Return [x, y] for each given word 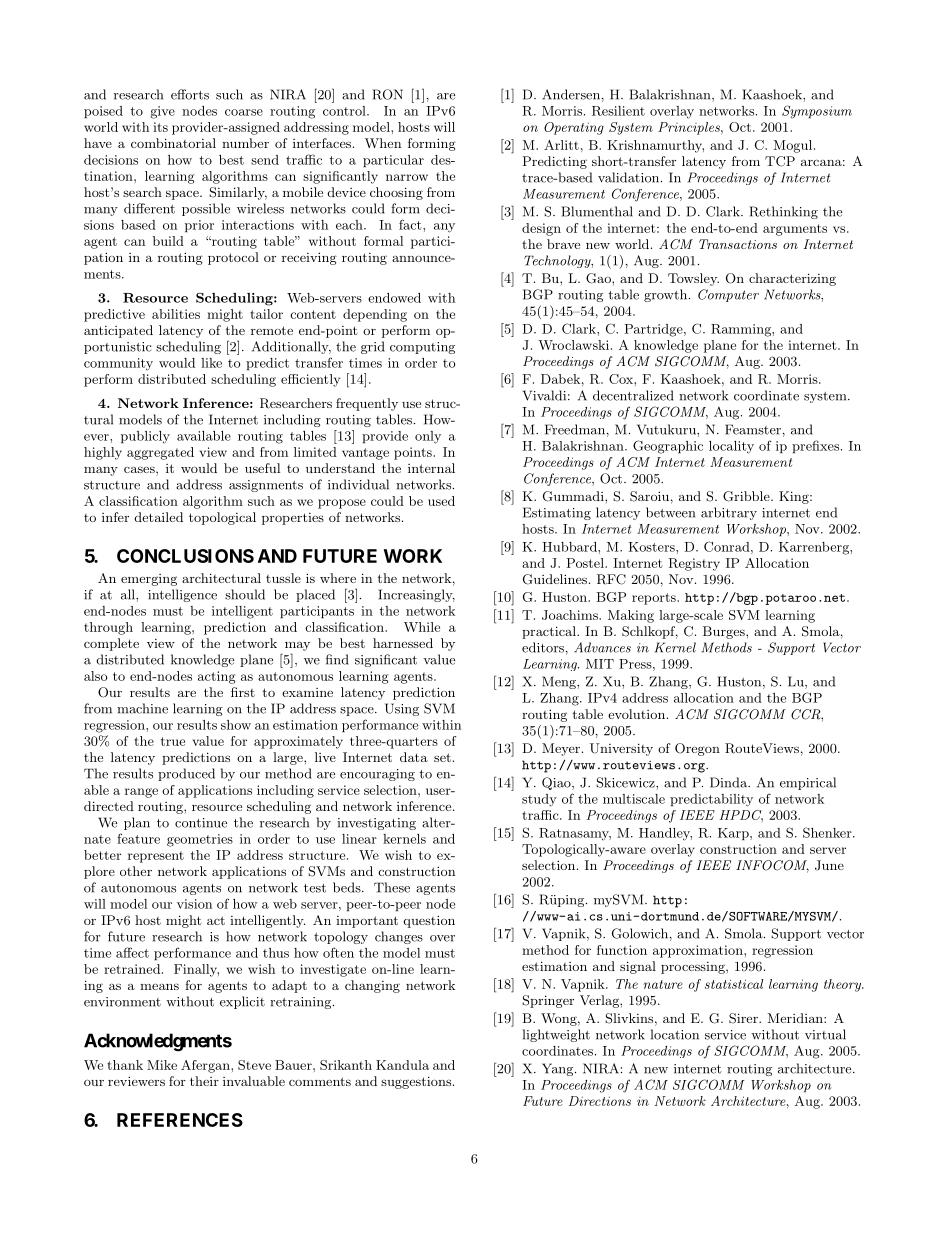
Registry [694, 564]
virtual [825, 1034]
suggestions [417, 1082]
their [204, 1081]
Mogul [794, 146]
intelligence [182, 595]
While [422, 627]
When [383, 143]
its [160, 127]
